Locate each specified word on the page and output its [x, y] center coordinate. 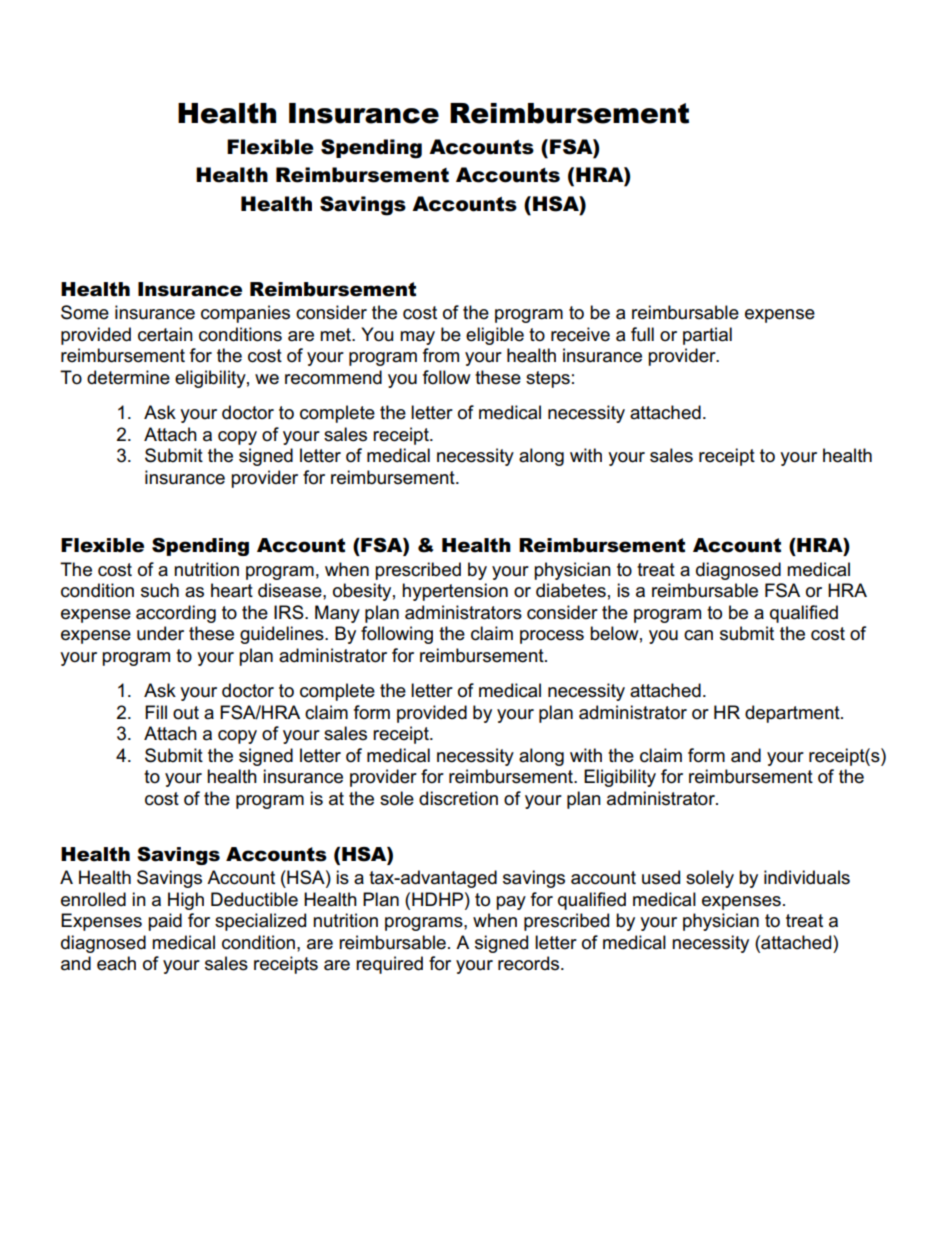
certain [165, 334]
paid [165, 922]
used [661, 877]
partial [707, 336]
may [417, 338]
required [389, 965]
